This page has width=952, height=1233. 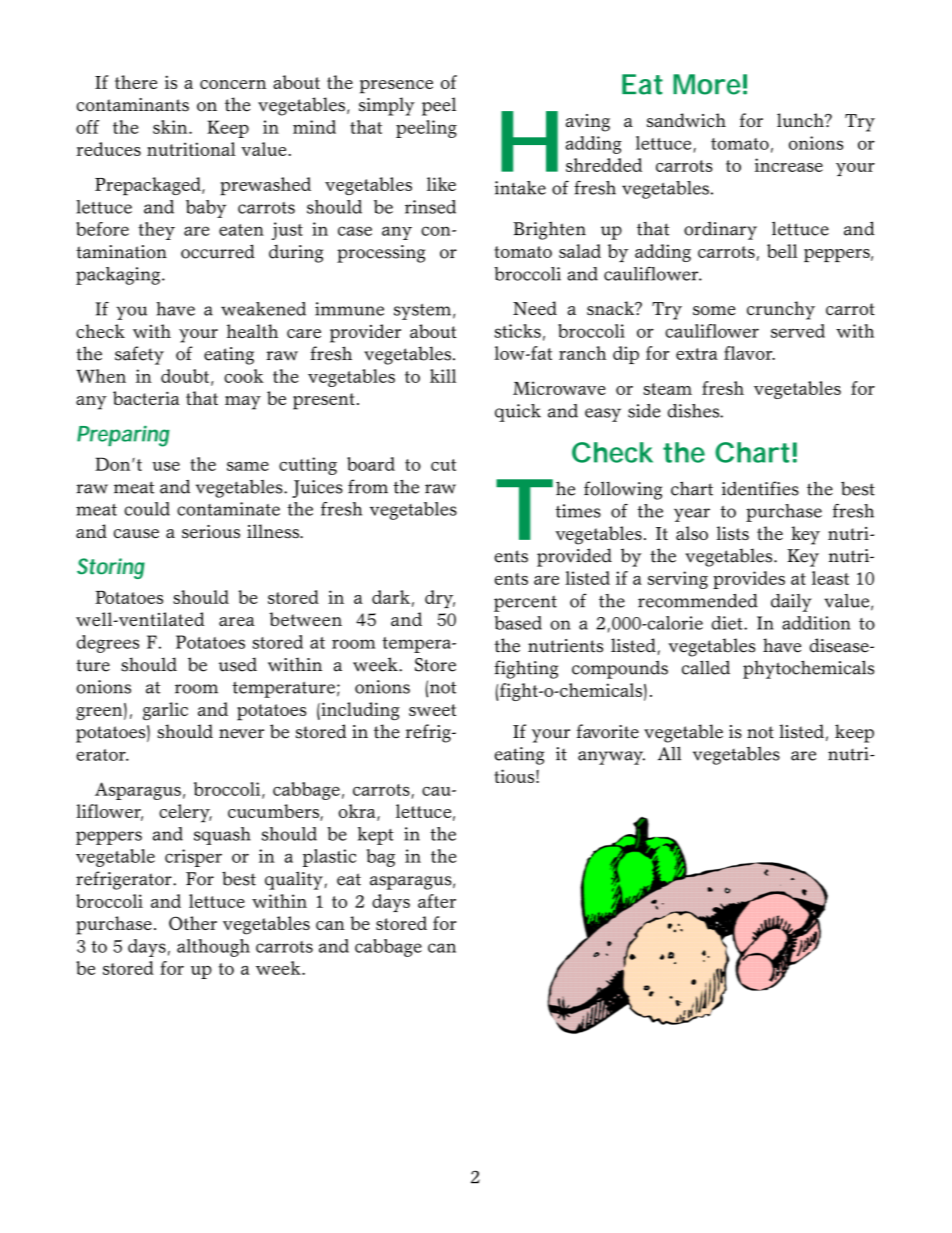 I want to click on sticks, so click(x=517, y=331).
